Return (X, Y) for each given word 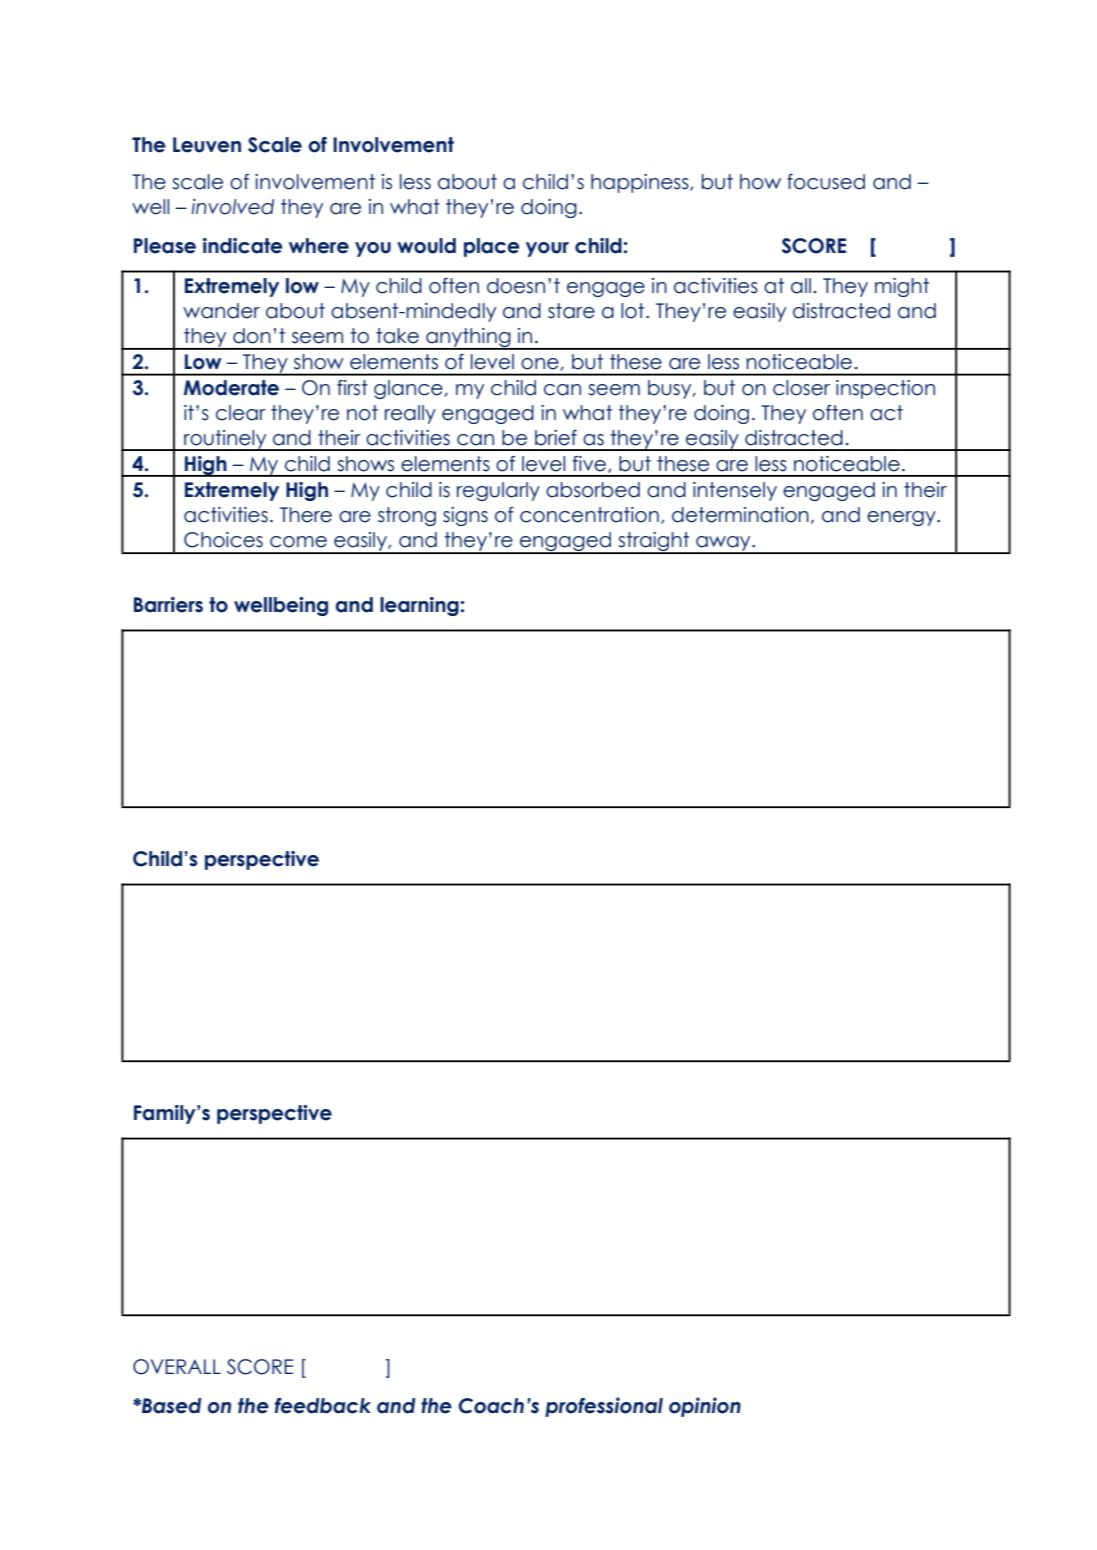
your (547, 249)
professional (604, 1407)
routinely (225, 440)
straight (654, 543)
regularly (498, 491)
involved (232, 207)
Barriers (168, 605)
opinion (705, 1407)
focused (826, 182)
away (723, 544)
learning (419, 606)
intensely (735, 491)
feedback (323, 1406)
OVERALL (177, 1367)
